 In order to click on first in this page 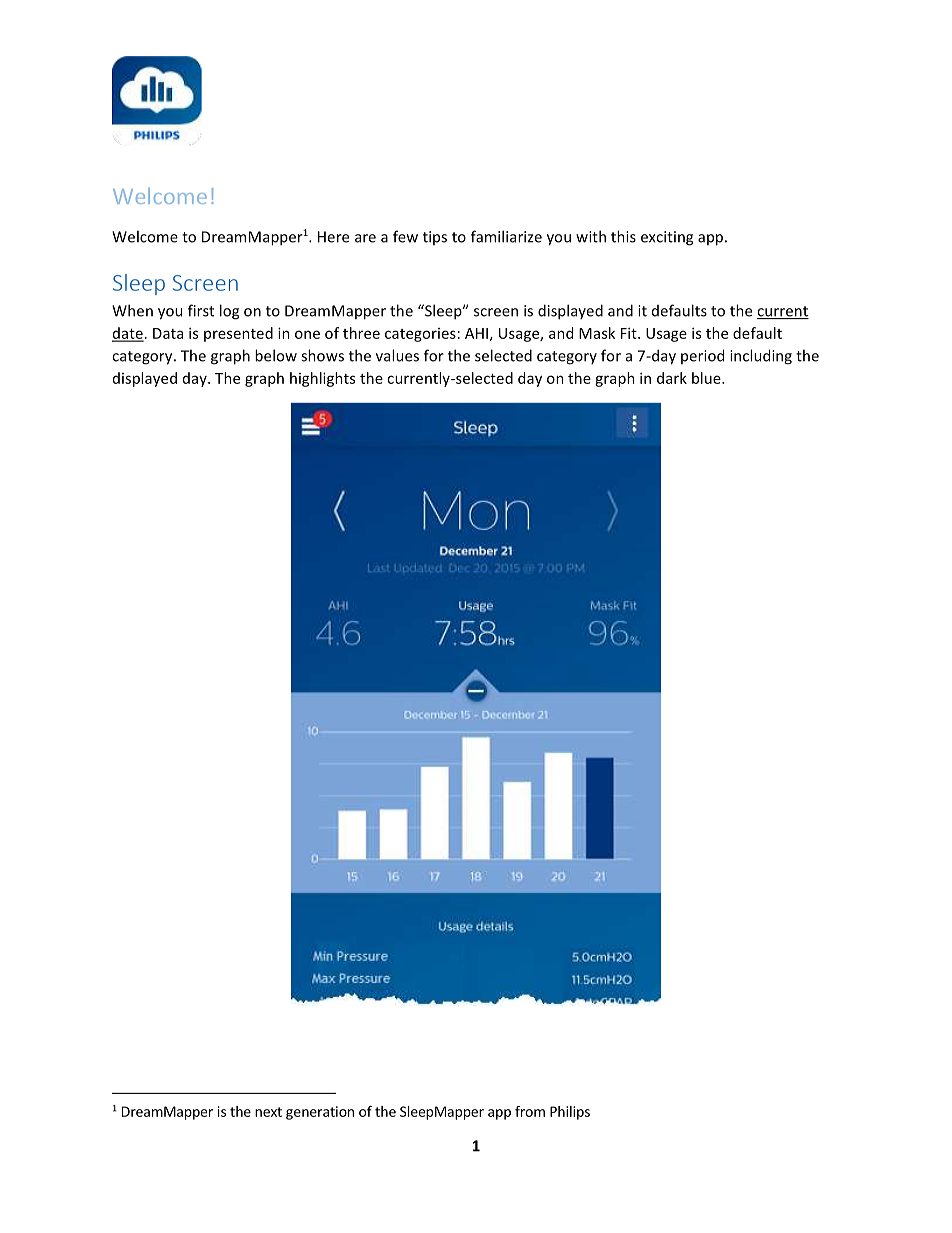, I will do `click(201, 310)`.
